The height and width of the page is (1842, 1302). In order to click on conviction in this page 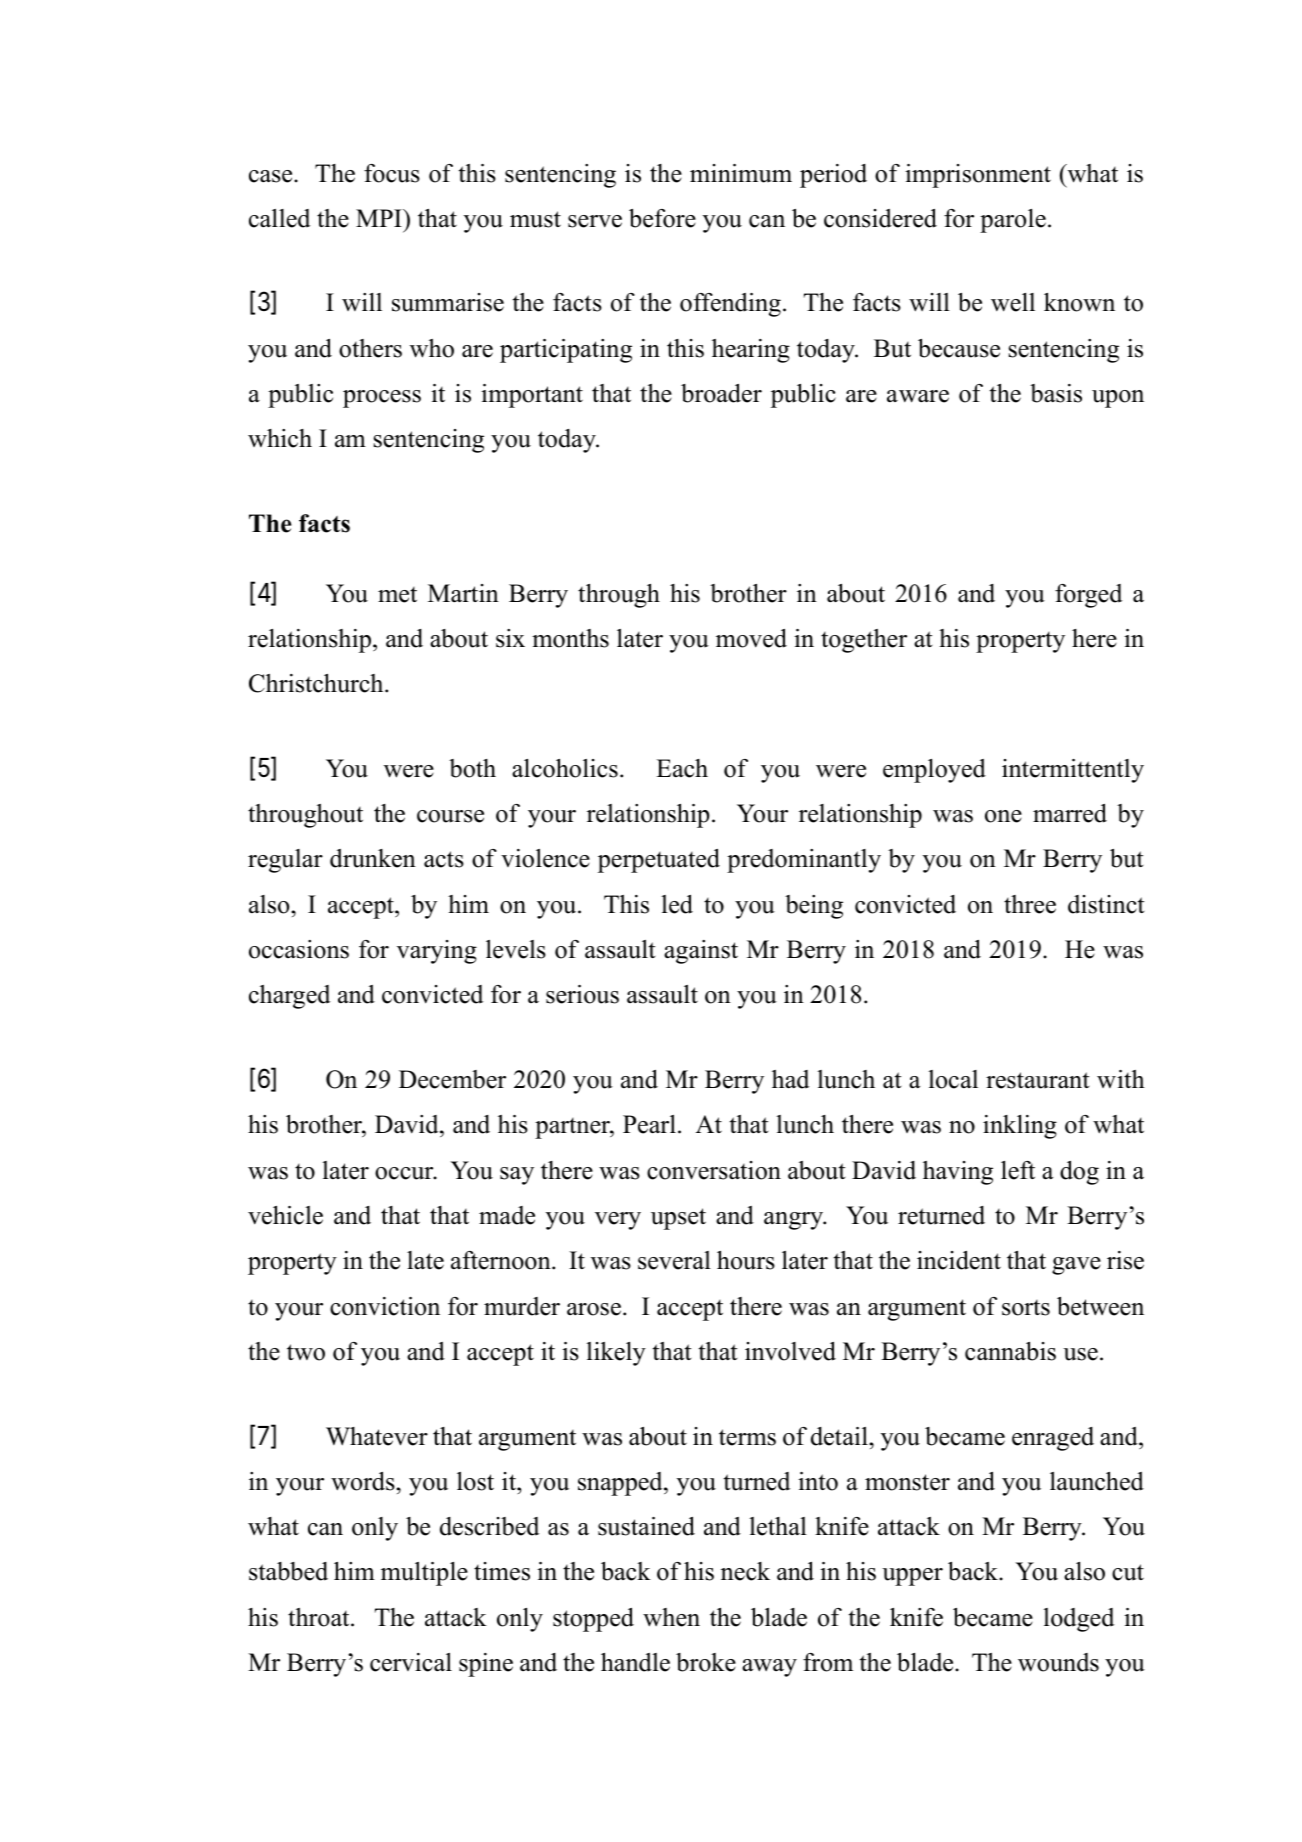, I will do `click(385, 1306)`.
